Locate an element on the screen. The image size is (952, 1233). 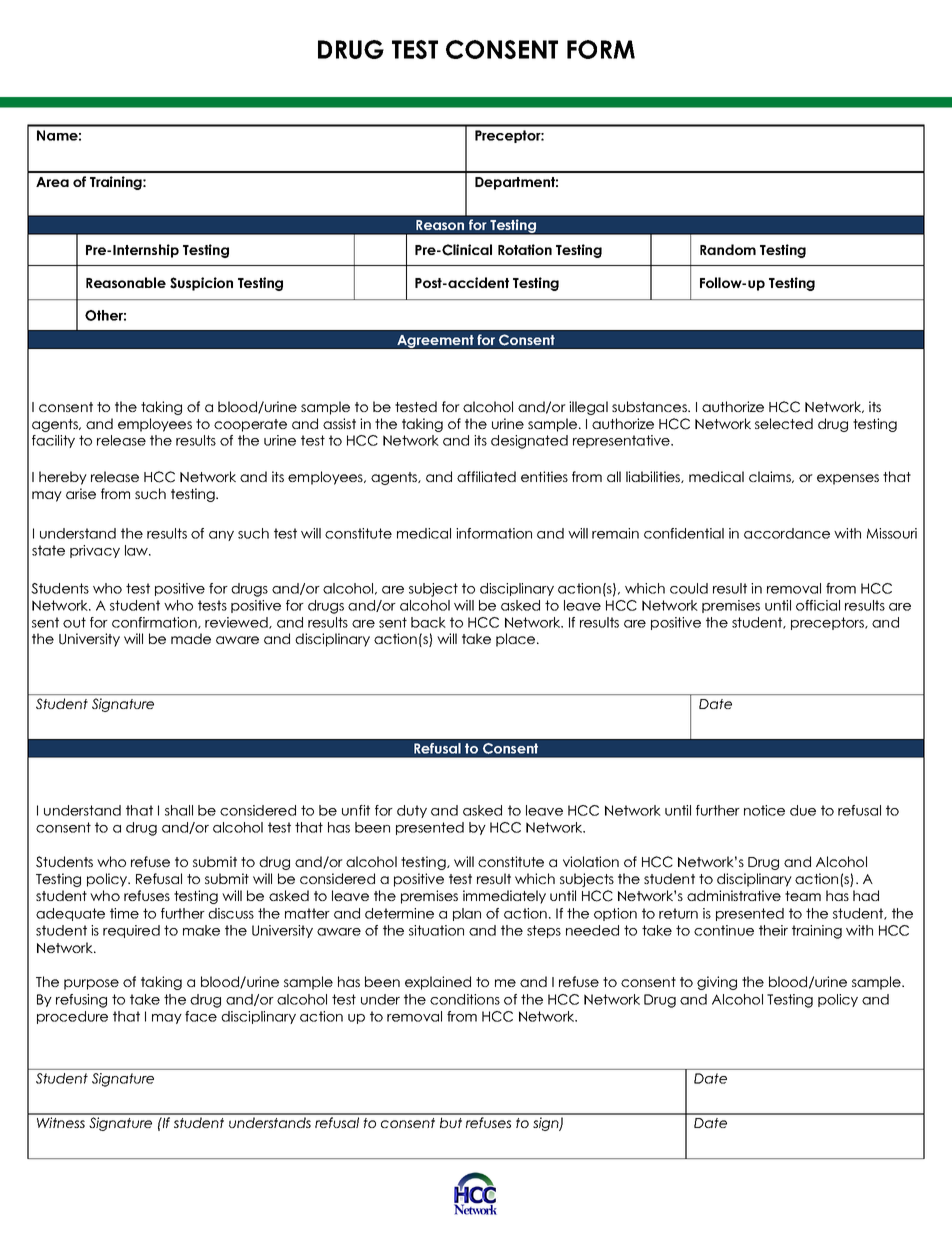
Area is located at coordinates (52, 182).
